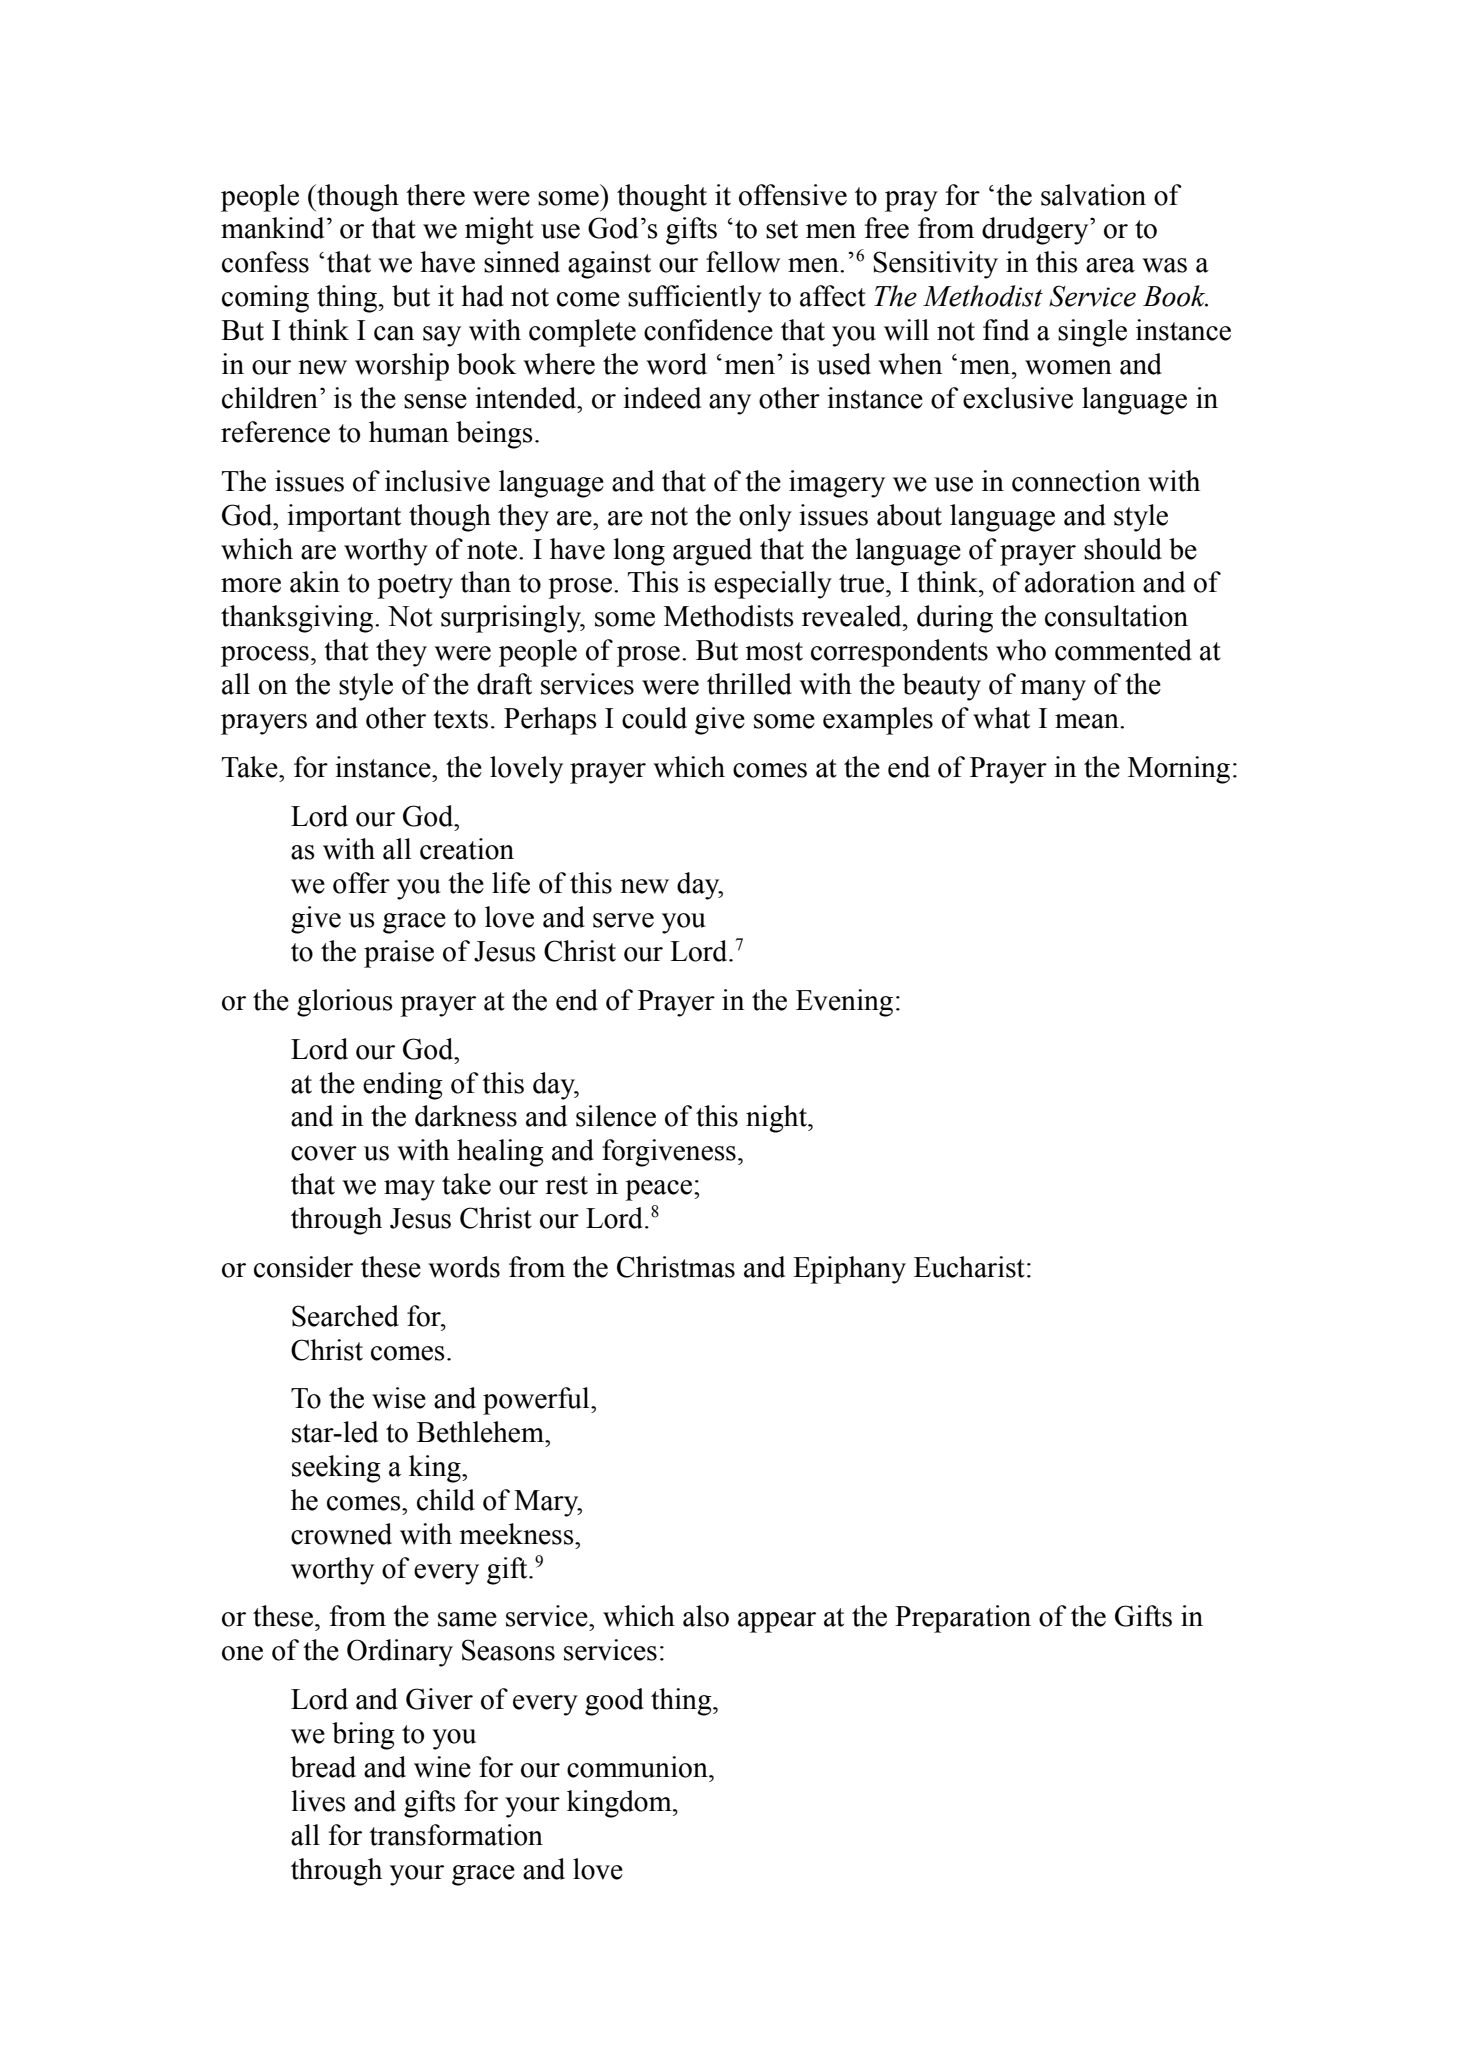  I want to click on could, so click(654, 718).
